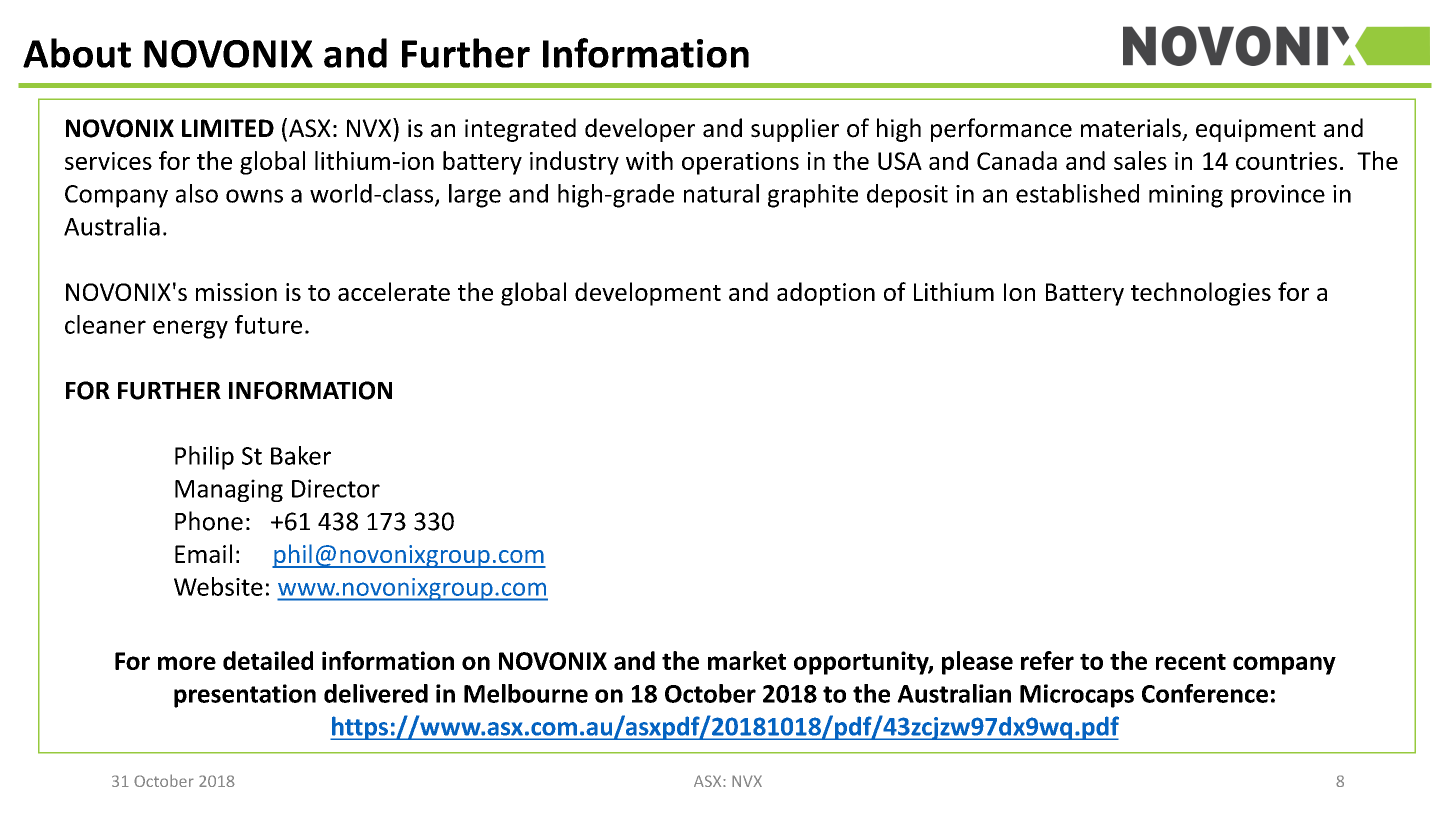 This page has width=1456, height=819. What do you see at coordinates (640, 130) in the page?
I see `developer` at bounding box center [640, 130].
